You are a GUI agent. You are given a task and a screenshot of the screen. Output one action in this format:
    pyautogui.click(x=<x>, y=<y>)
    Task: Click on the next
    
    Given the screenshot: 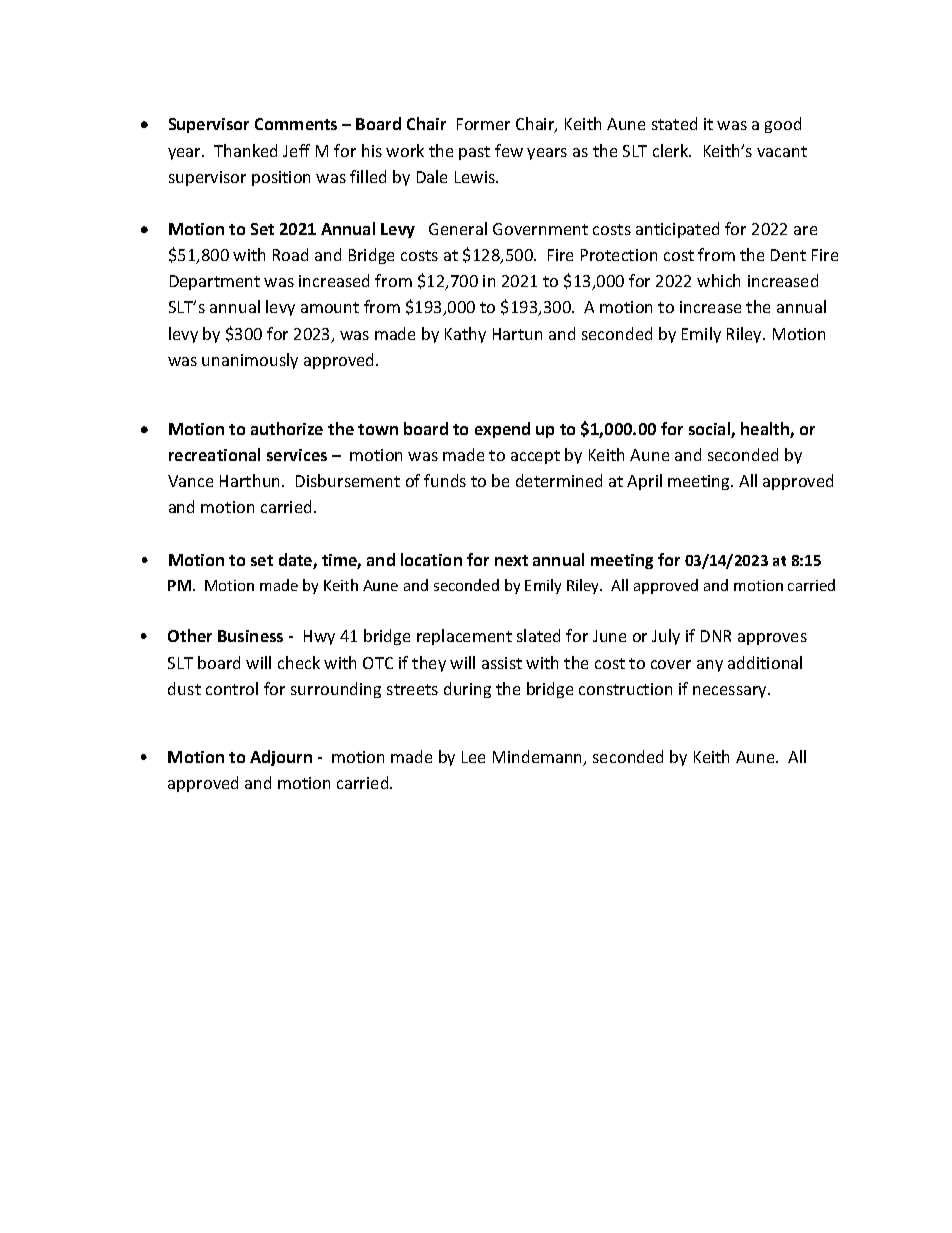 What is the action you would take?
    pyautogui.click(x=511, y=560)
